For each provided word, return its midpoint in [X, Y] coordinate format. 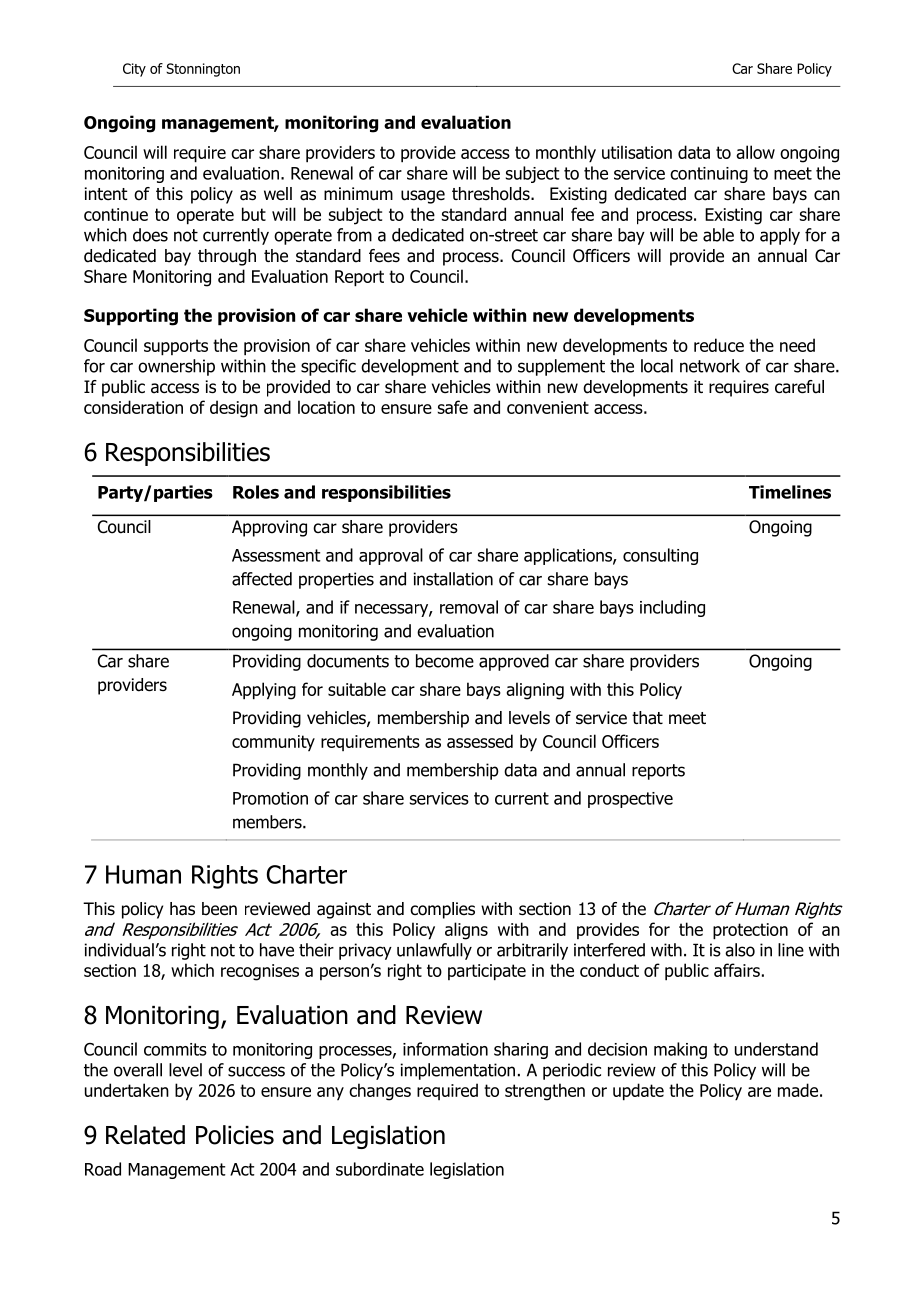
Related [145, 1135]
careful [799, 387]
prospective [630, 800]
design [234, 409]
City [134, 70]
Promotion [270, 798]
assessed [480, 741]
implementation [458, 1071]
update [638, 1092]
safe [453, 407]
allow [755, 152]
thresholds [492, 194]
